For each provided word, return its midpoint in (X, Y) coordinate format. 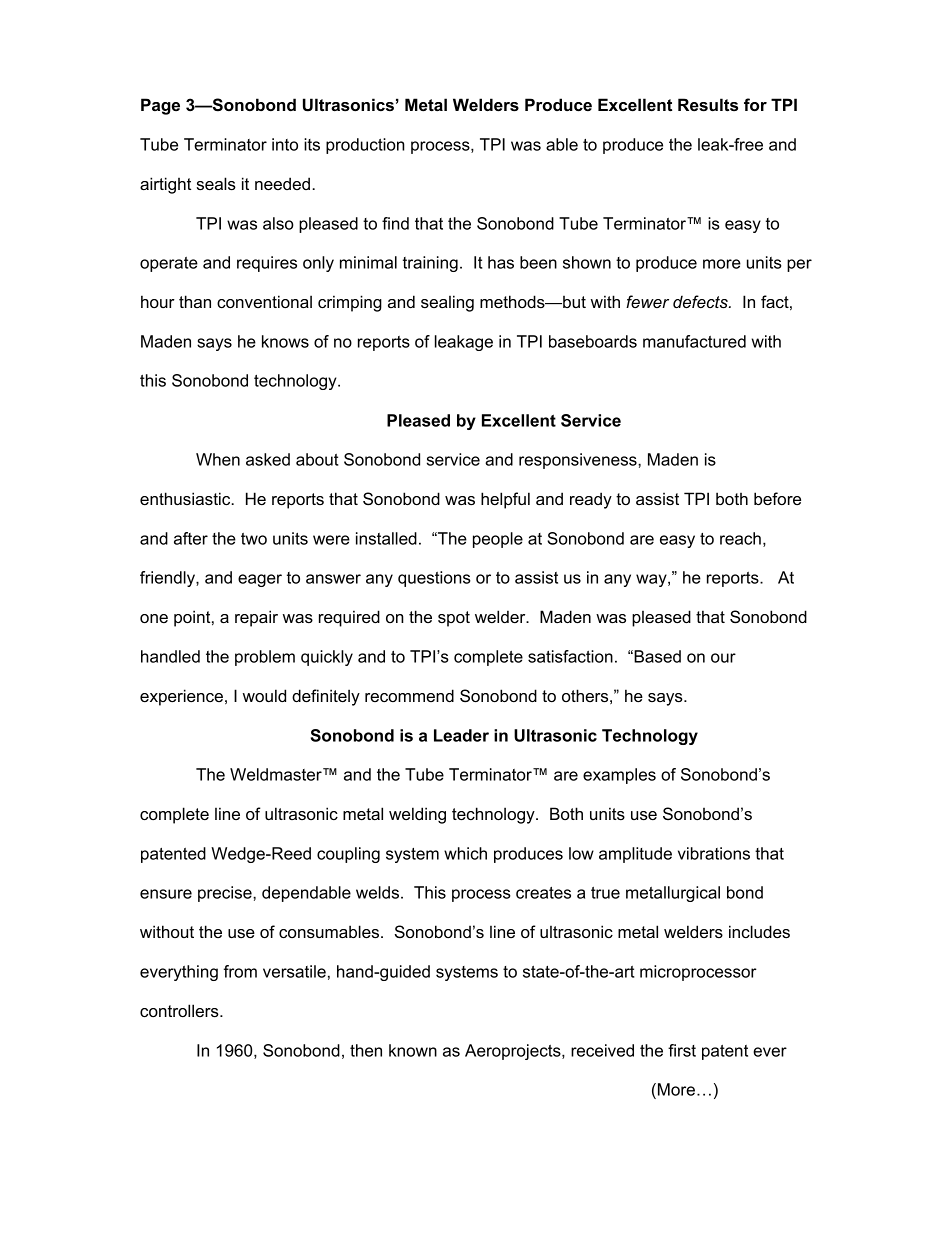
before (777, 498)
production (365, 146)
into (285, 144)
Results (708, 104)
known (413, 1050)
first (682, 1050)
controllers (180, 1010)
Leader (461, 735)
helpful (505, 500)
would (264, 695)
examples (619, 776)
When (218, 459)
